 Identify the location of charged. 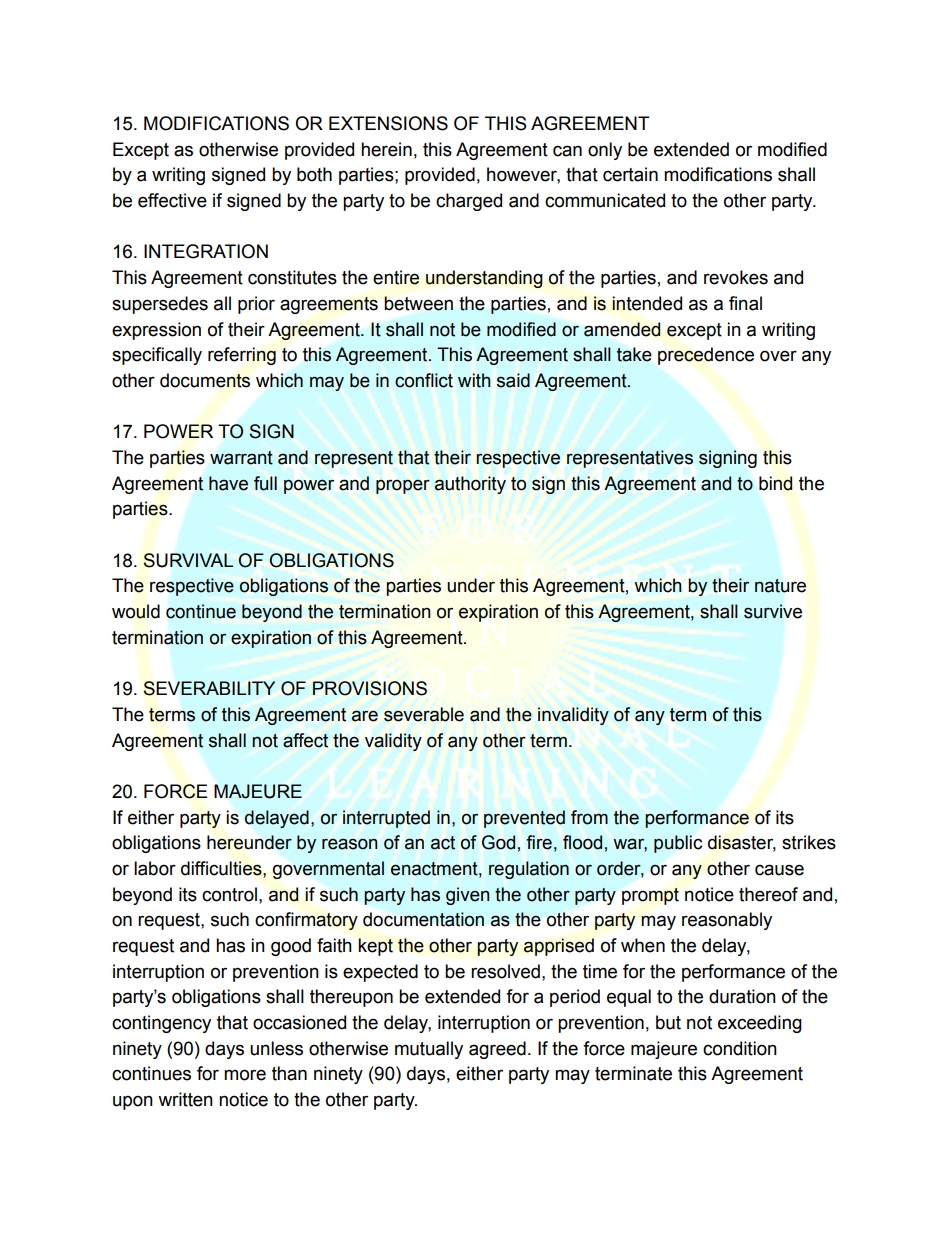
(469, 202).
